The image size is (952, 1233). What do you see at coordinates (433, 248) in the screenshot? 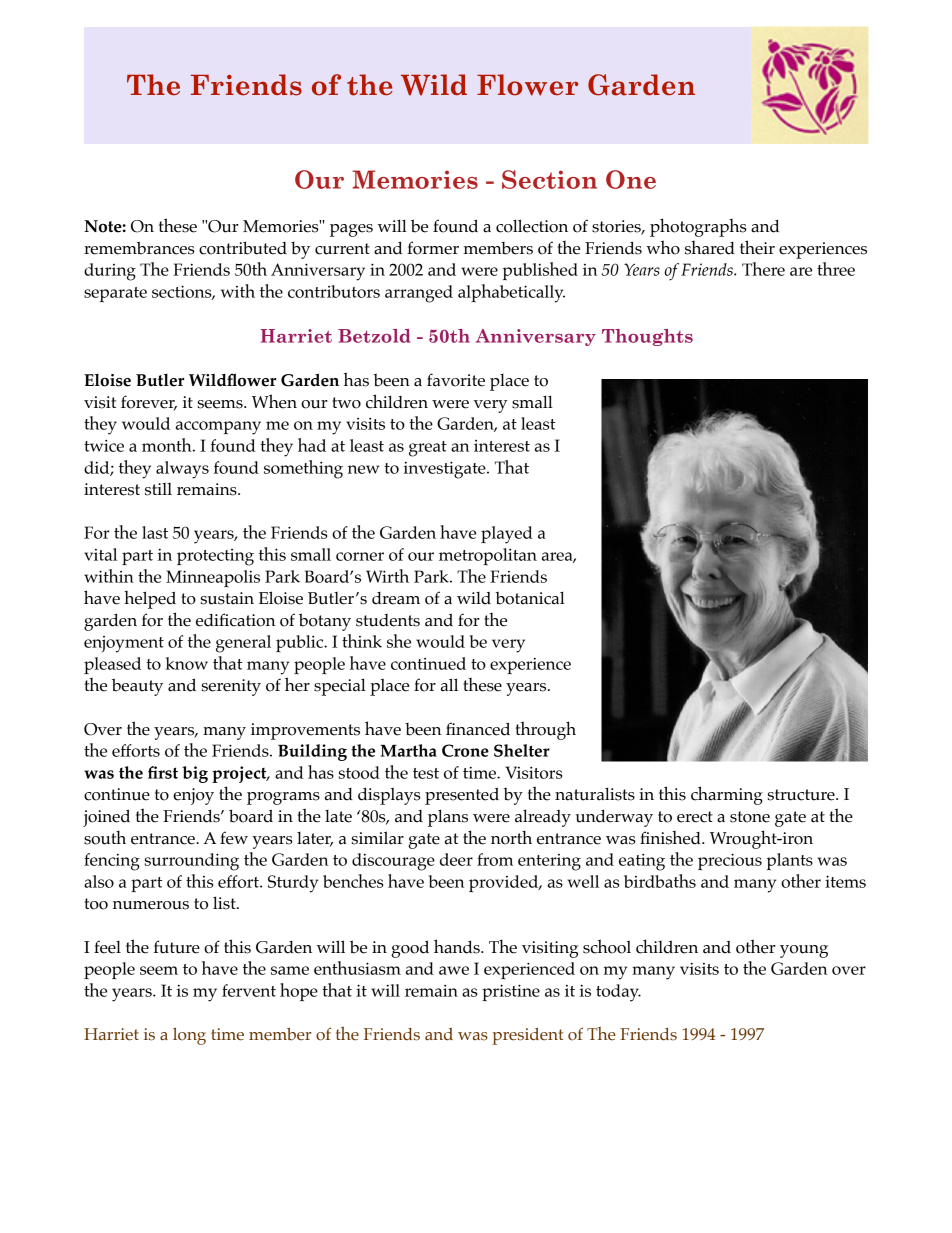
I see `former` at bounding box center [433, 248].
